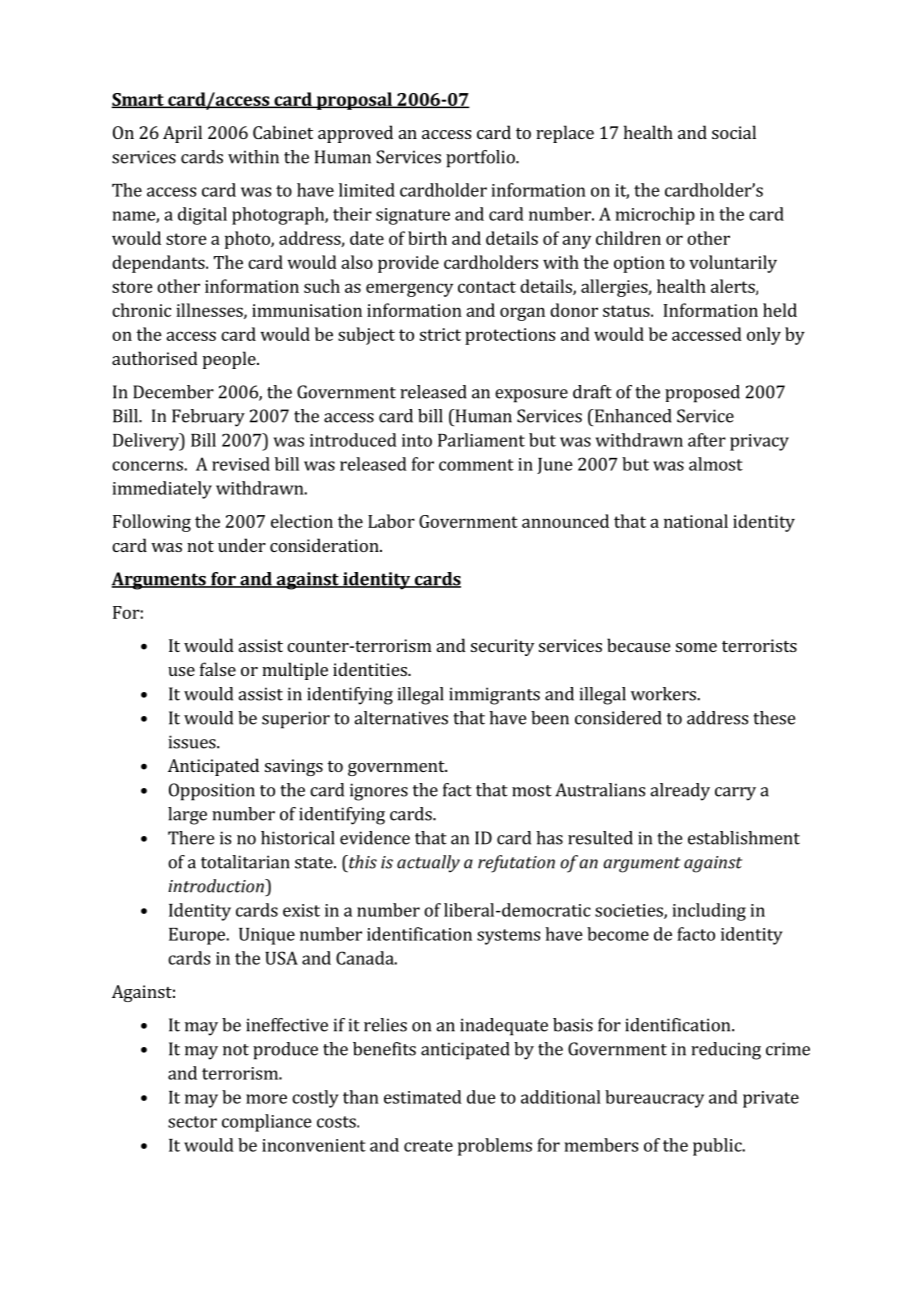  I want to click on carry, so click(735, 794).
